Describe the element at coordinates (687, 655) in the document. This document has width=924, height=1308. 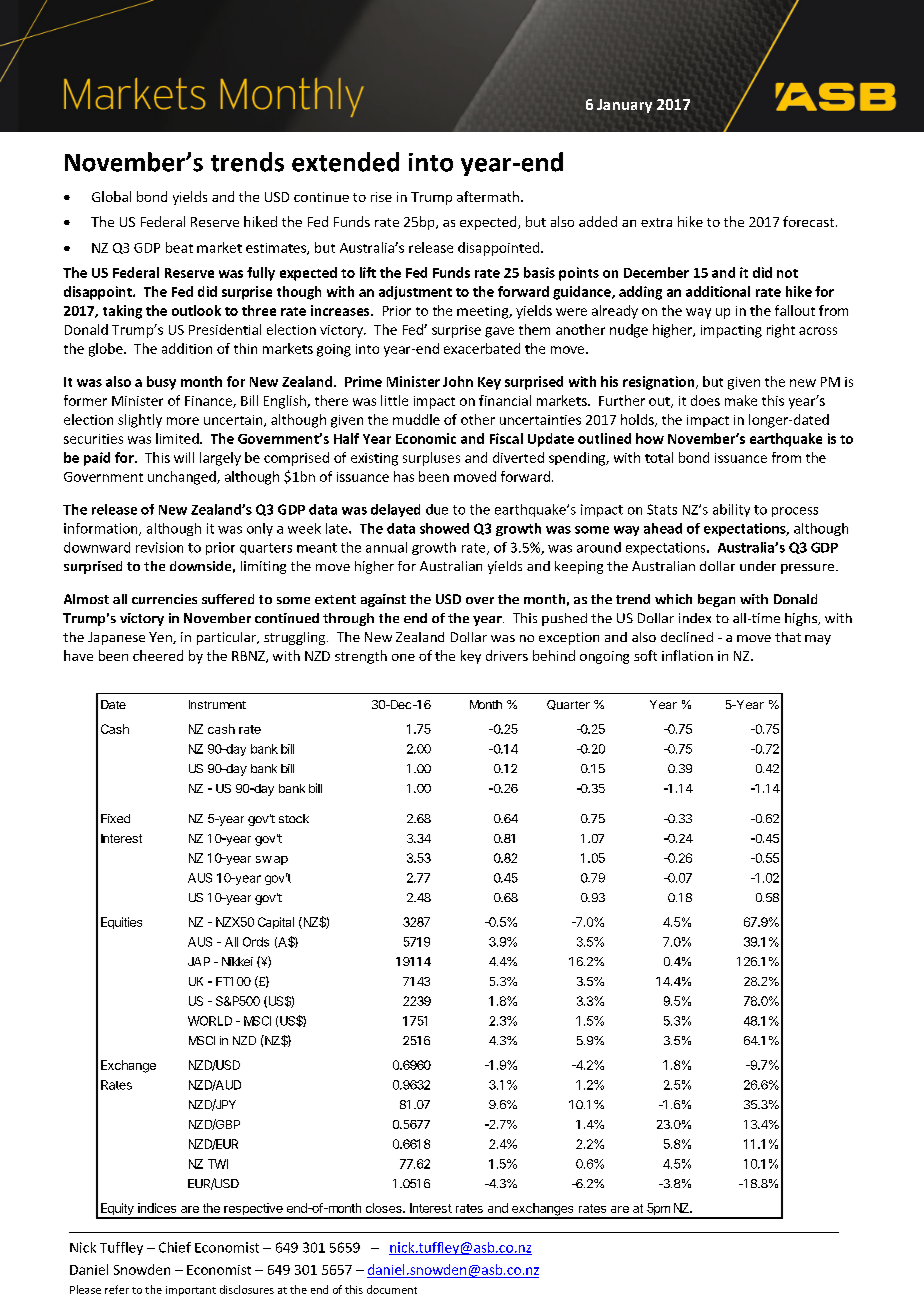
I see `inflation` at that location.
